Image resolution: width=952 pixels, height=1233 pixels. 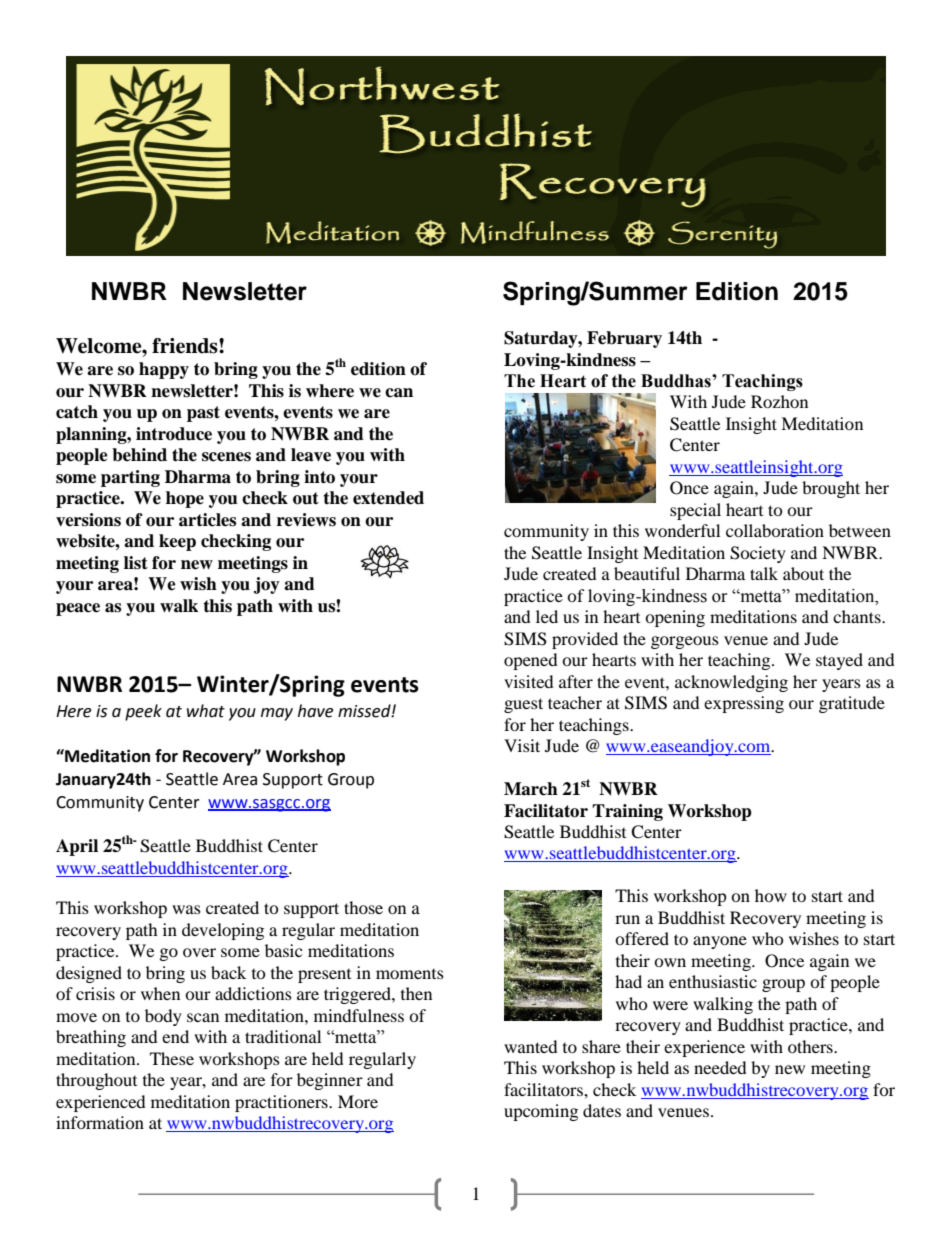 What do you see at coordinates (143, 712) in the document?
I see `peek` at bounding box center [143, 712].
